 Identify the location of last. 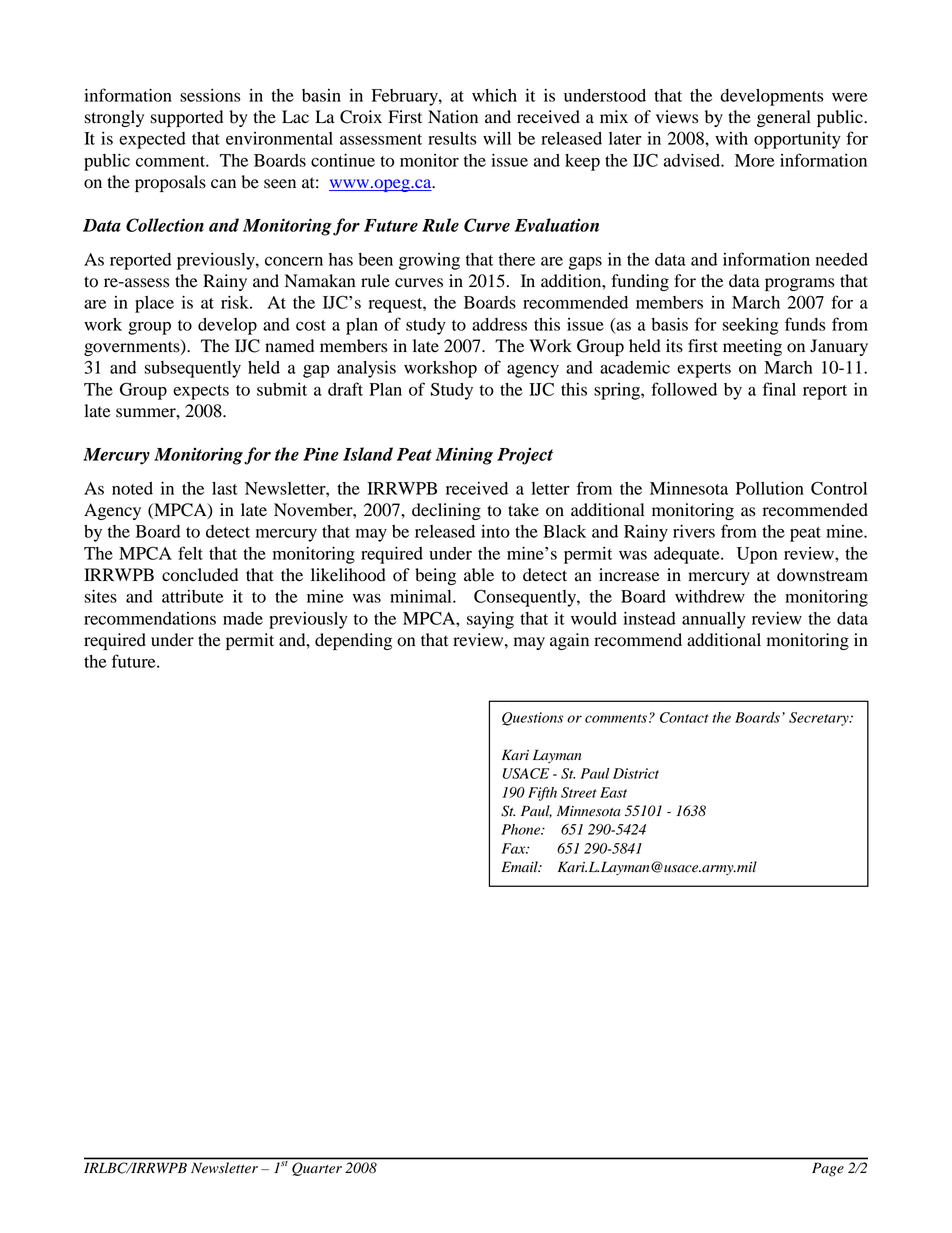
(225, 488).
